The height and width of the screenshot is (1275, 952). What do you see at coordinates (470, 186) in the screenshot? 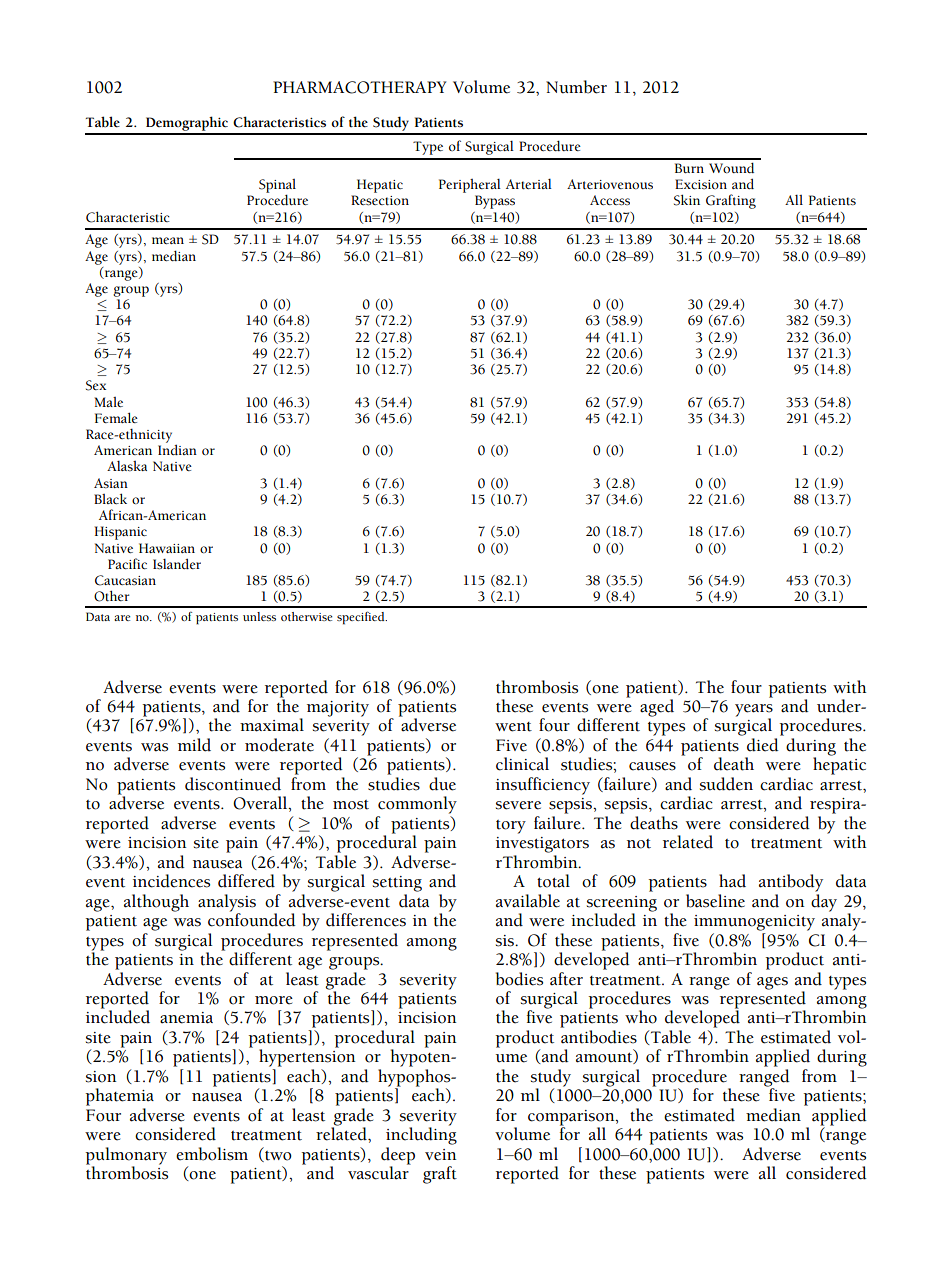
I see `Peripheral` at bounding box center [470, 186].
